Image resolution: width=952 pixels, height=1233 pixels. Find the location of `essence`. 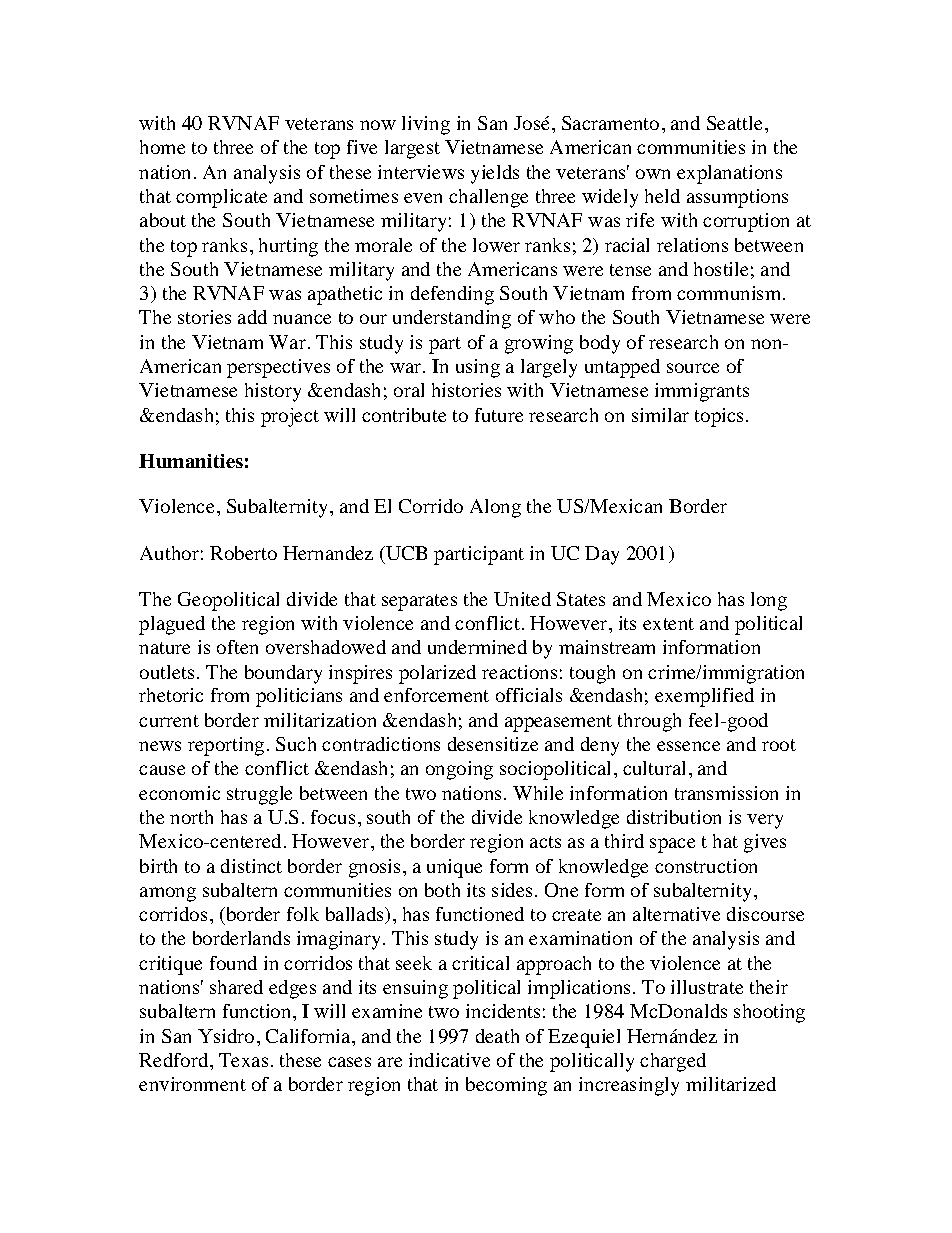

essence is located at coordinates (688, 746).
